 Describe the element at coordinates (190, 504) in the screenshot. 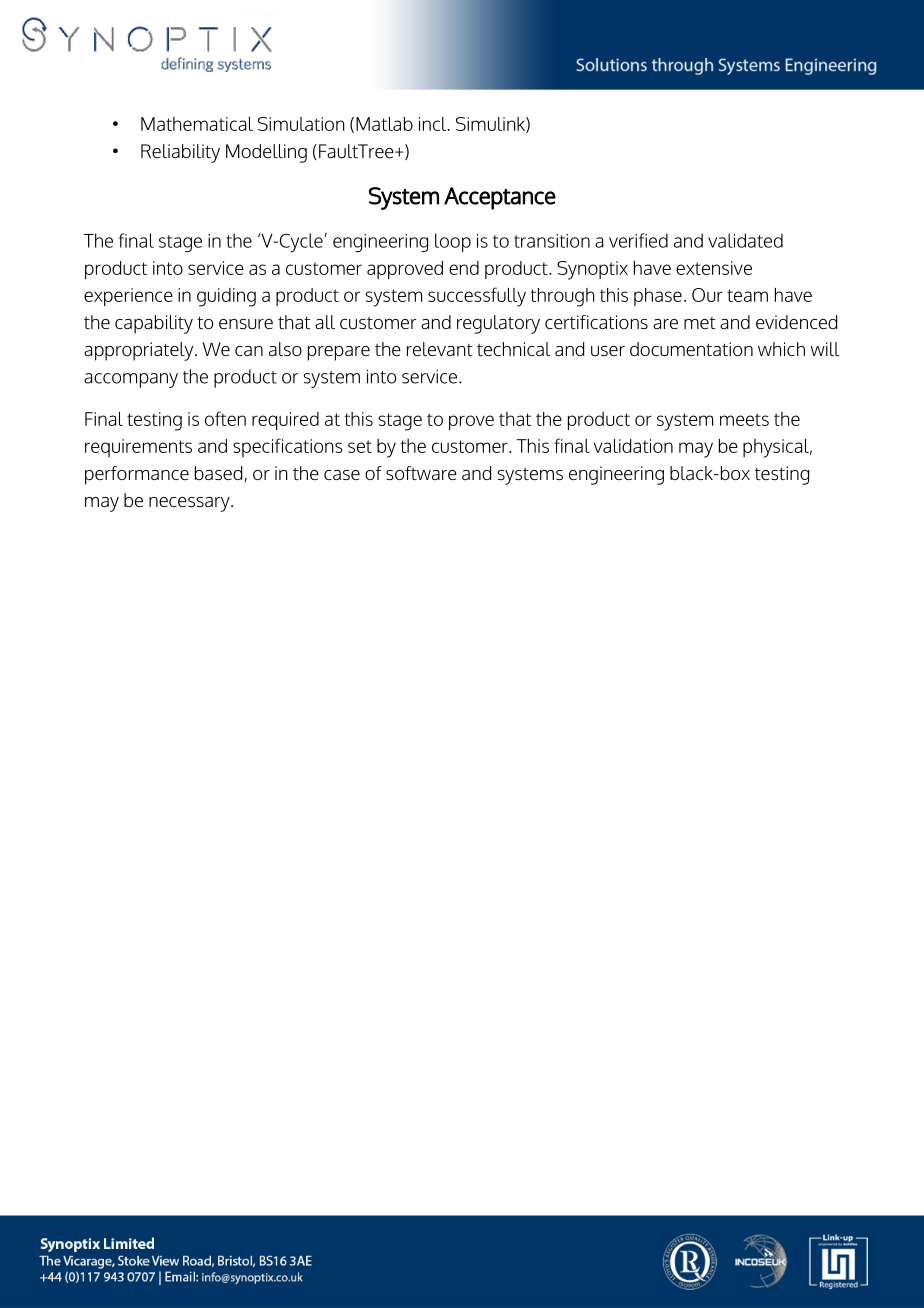

I see `necessary` at that location.
